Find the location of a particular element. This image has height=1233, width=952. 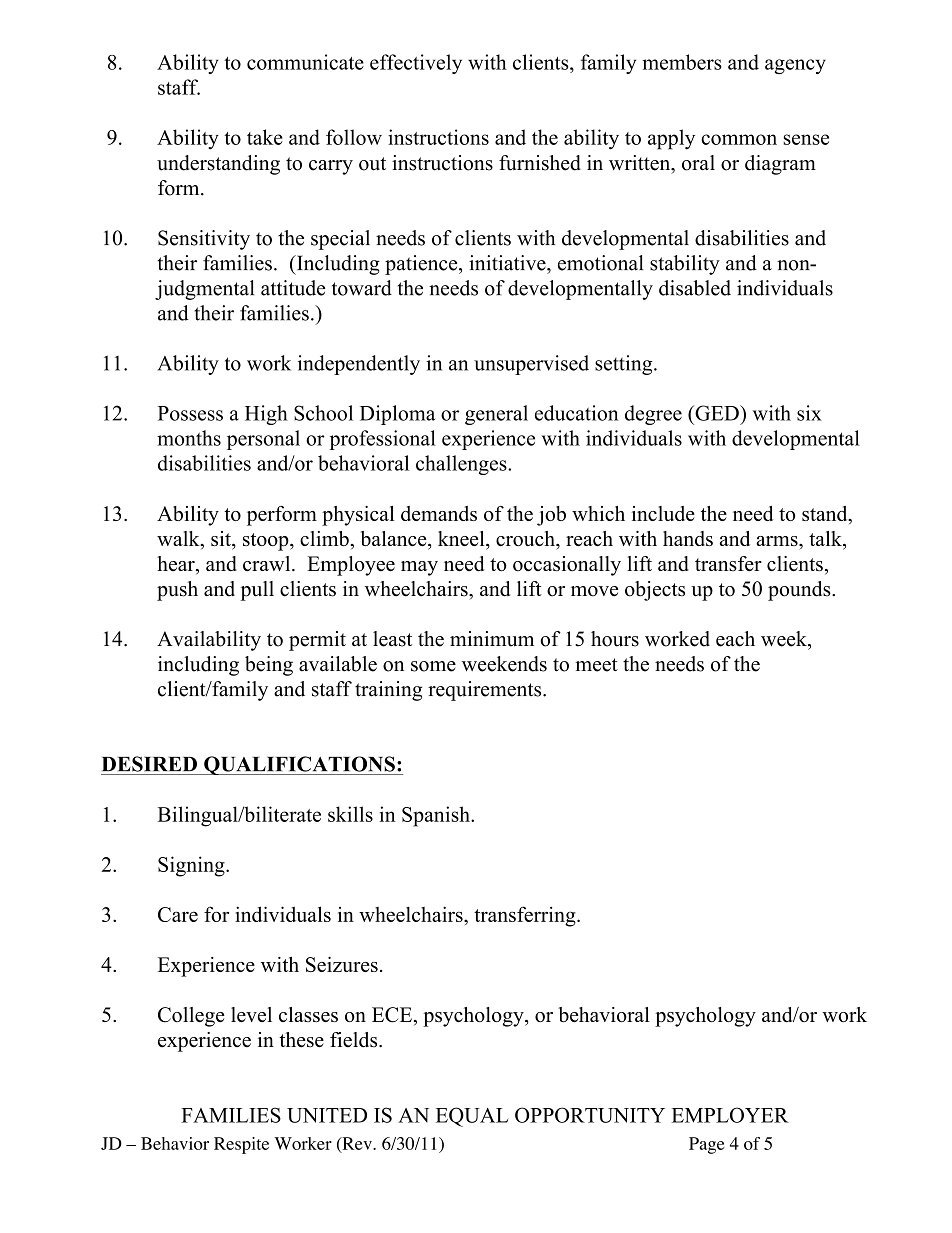

EMPLOYER is located at coordinates (730, 1115).
